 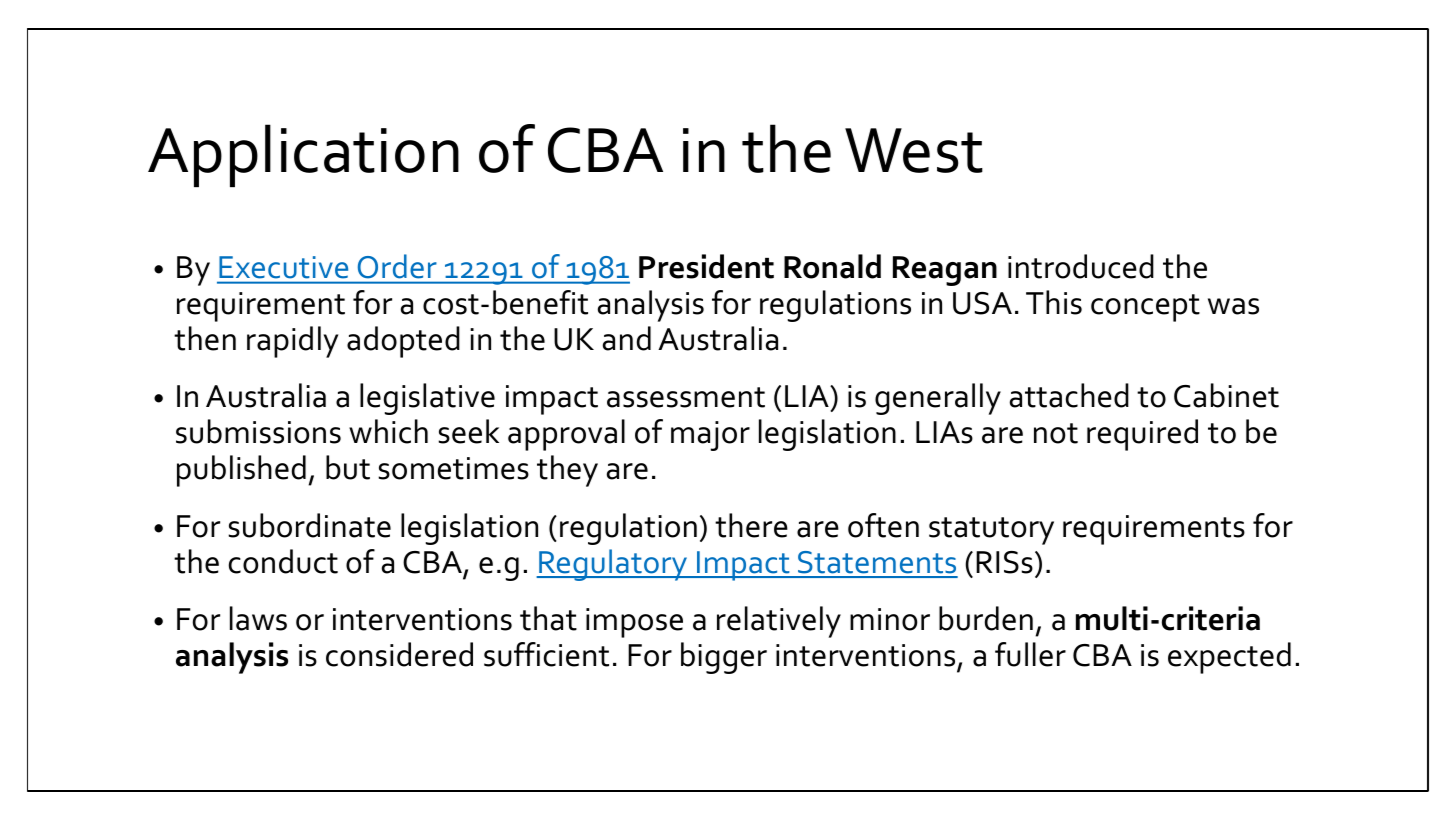 What do you see at coordinates (686, 397) in the screenshot?
I see `assessment` at bounding box center [686, 397].
